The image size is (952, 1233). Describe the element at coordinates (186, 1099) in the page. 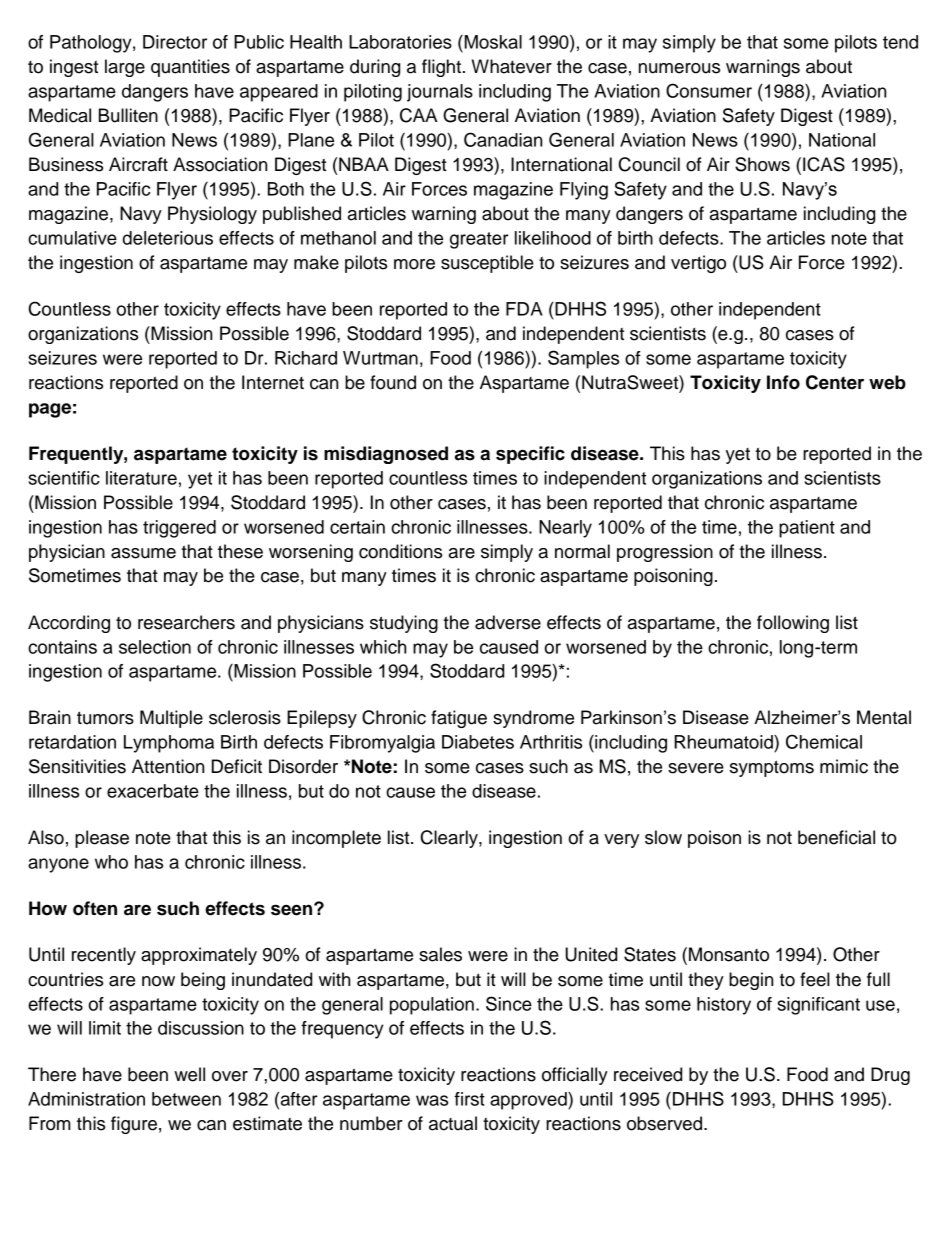

I see `between` at that location.
